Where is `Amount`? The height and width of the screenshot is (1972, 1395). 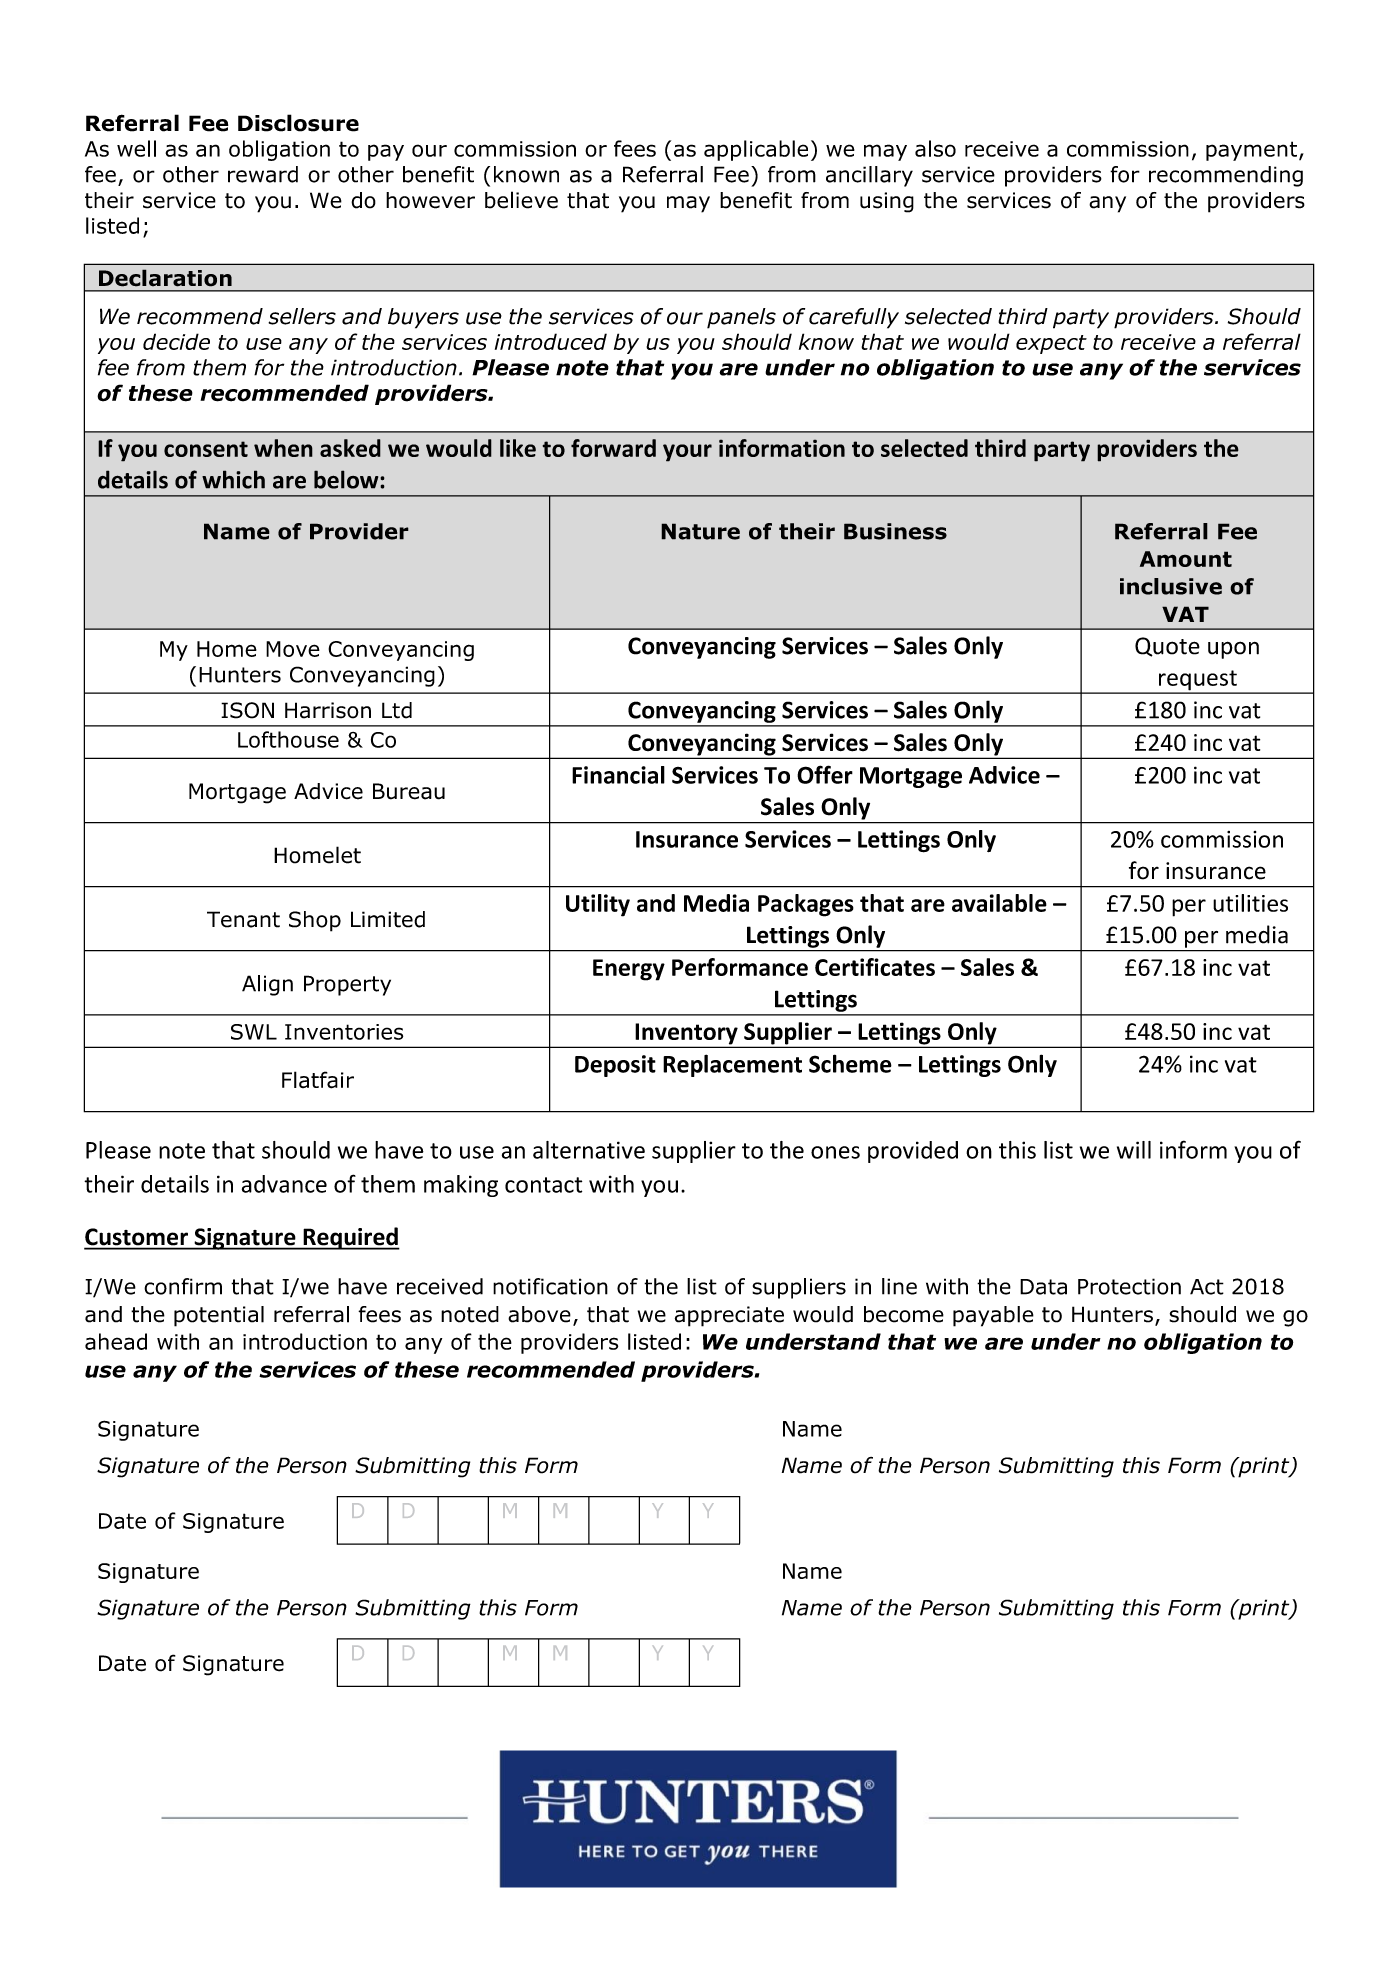 Amount is located at coordinates (1186, 559).
